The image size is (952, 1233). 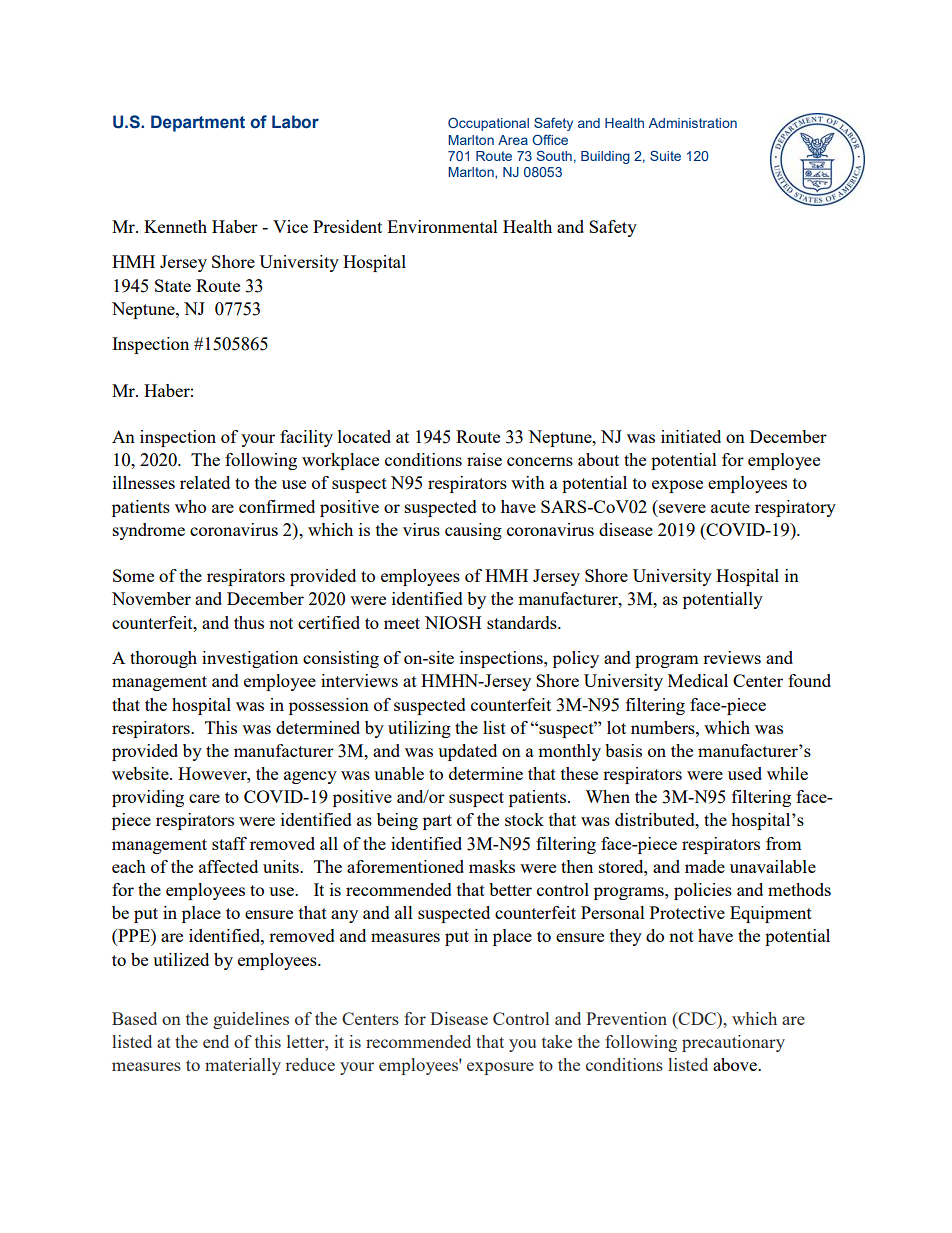 What do you see at coordinates (691, 436) in the screenshot?
I see `initiated` at bounding box center [691, 436].
